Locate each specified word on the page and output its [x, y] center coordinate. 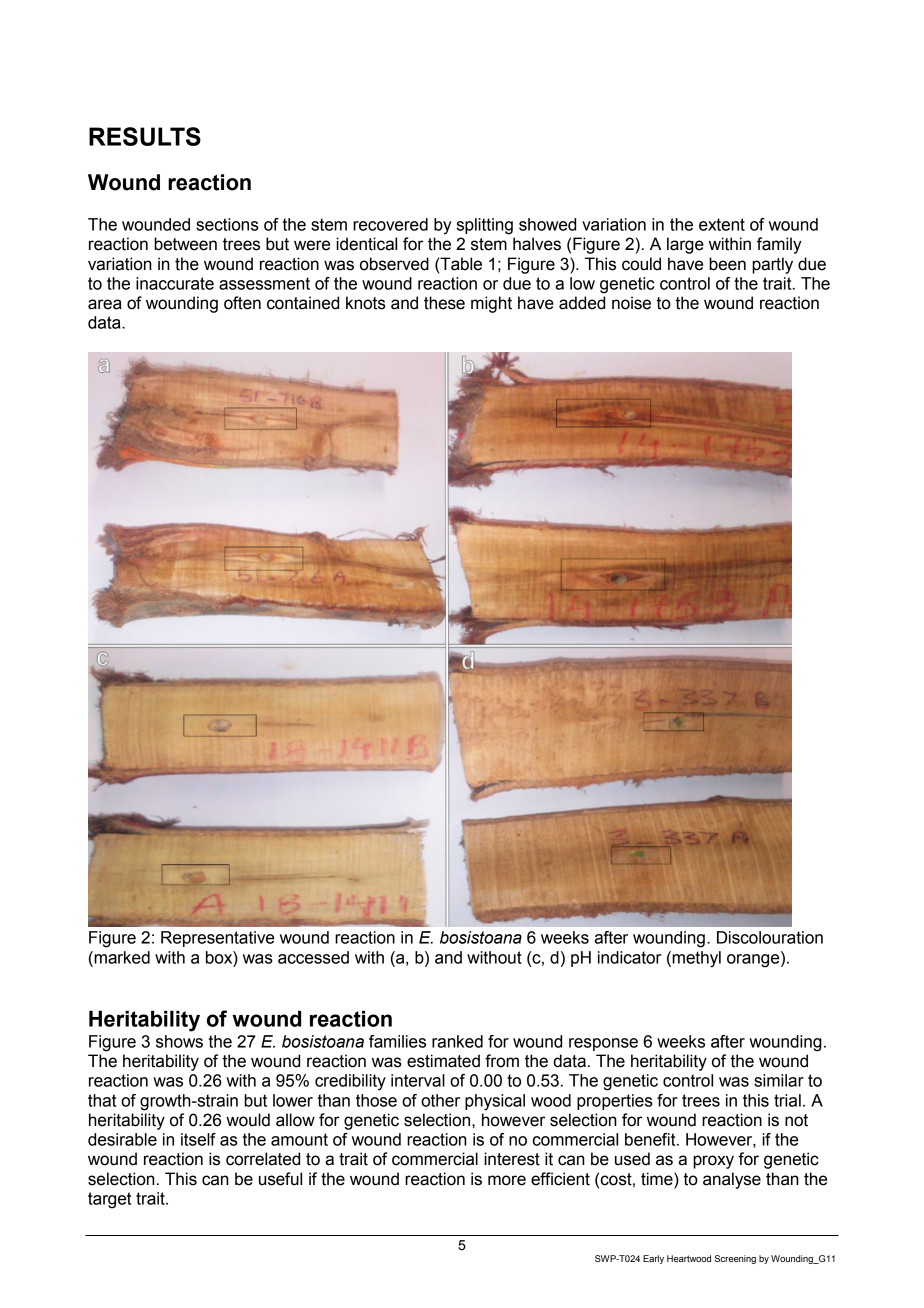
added [582, 303]
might [491, 304]
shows [179, 1041]
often [242, 303]
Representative [217, 939]
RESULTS [145, 136]
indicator [630, 957]
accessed [313, 957]
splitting [485, 226]
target [109, 1200]
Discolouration [770, 937]
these [444, 303]
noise [631, 303]
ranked [457, 1041]
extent [722, 224]
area [105, 304]
